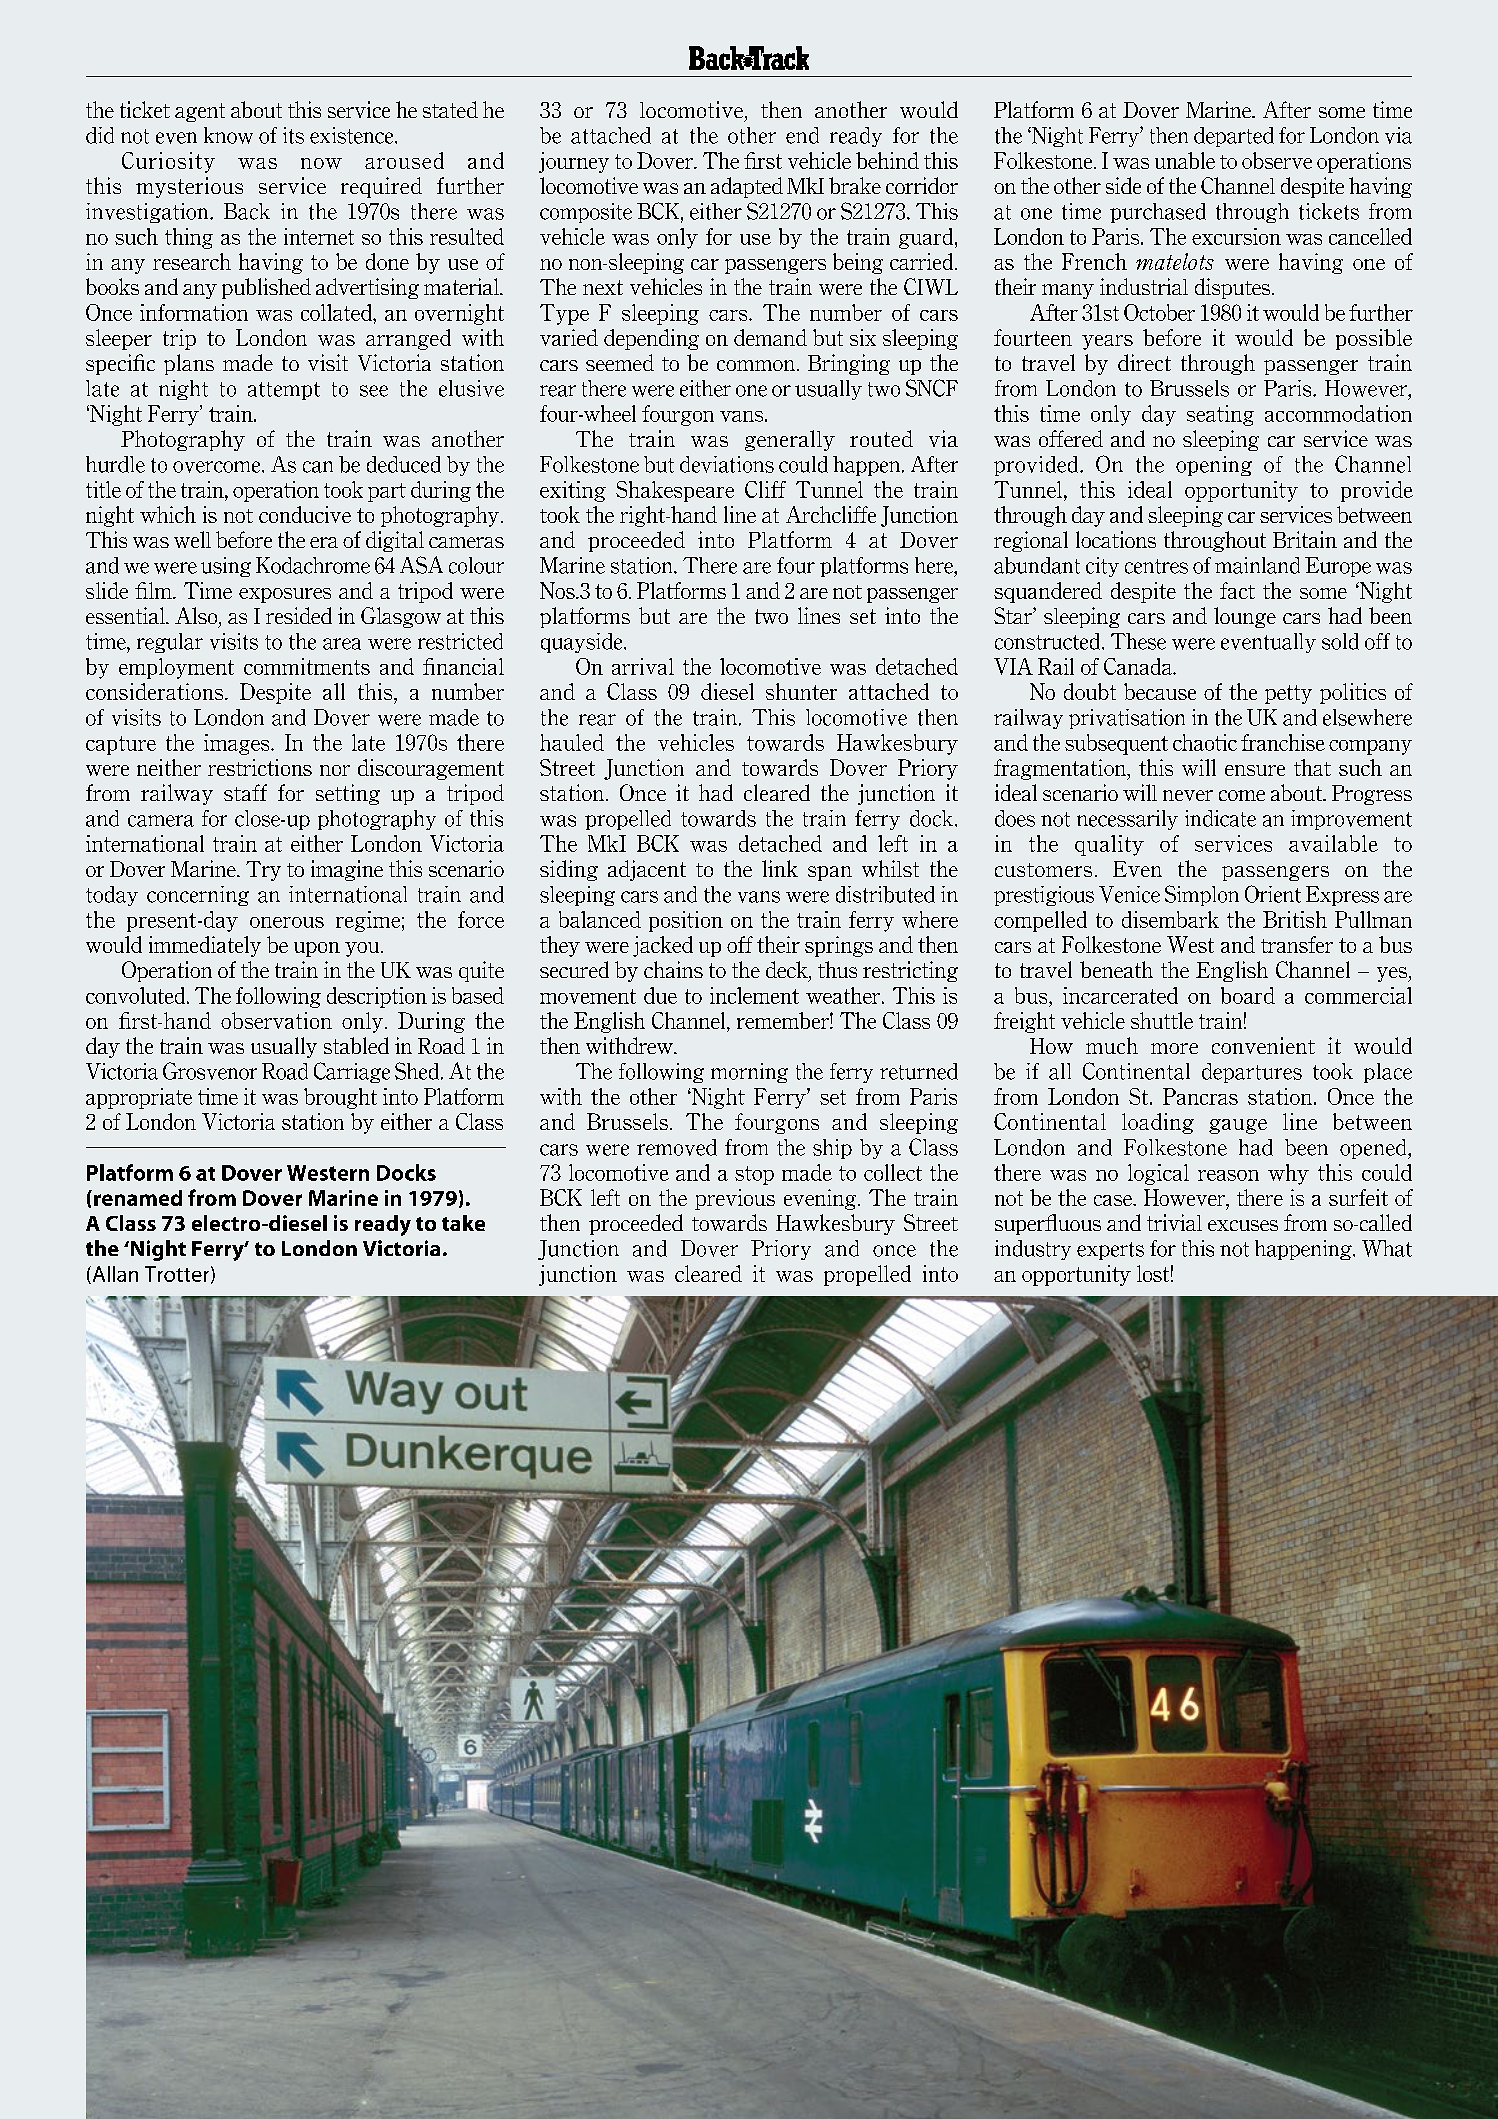  What do you see at coordinates (347, 870) in the screenshot?
I see `imagine` at bounding box center [347, 870].
